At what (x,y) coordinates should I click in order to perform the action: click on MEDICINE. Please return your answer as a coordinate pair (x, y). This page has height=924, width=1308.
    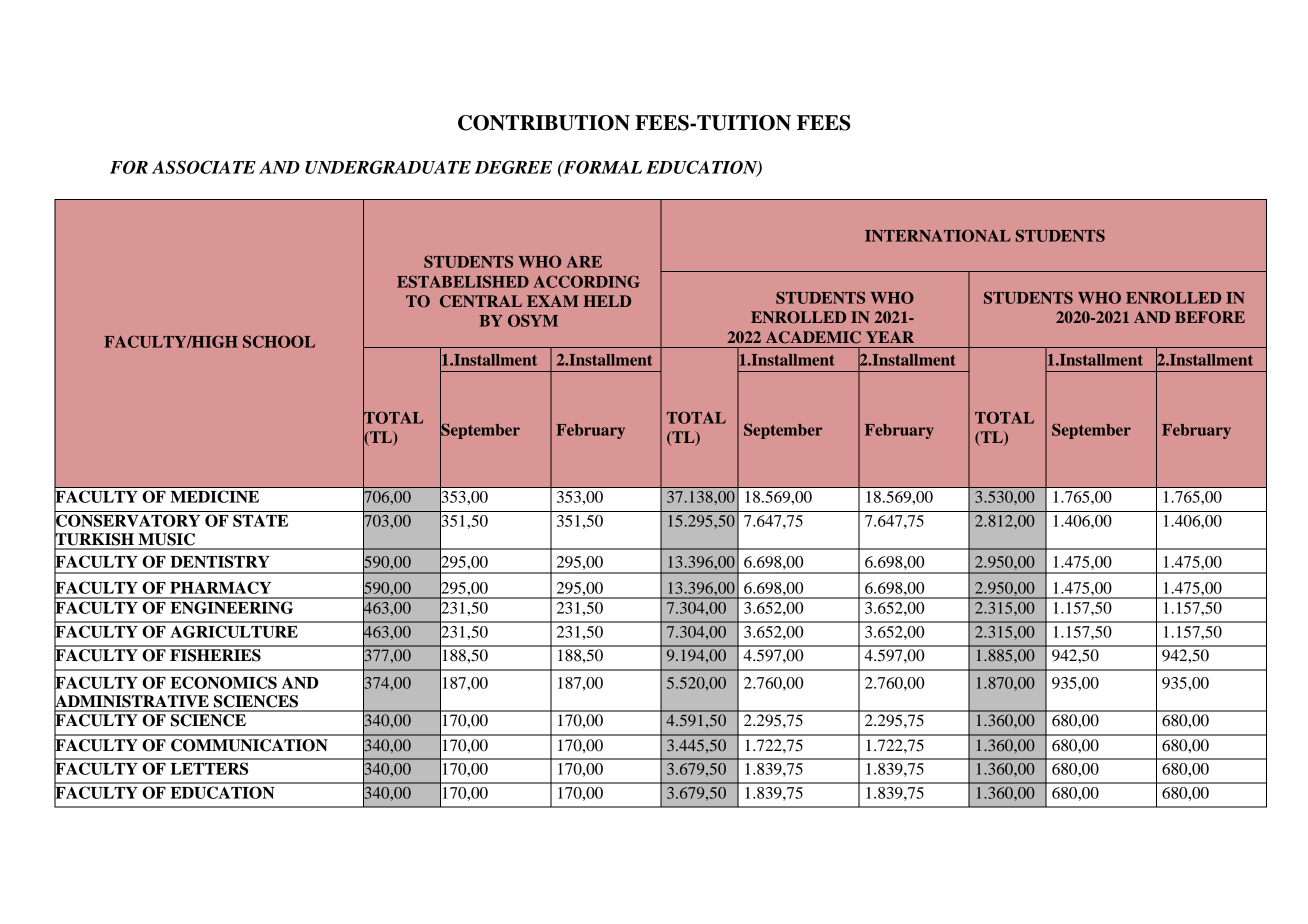
    Looking at the image, I should click on (215, 497).
